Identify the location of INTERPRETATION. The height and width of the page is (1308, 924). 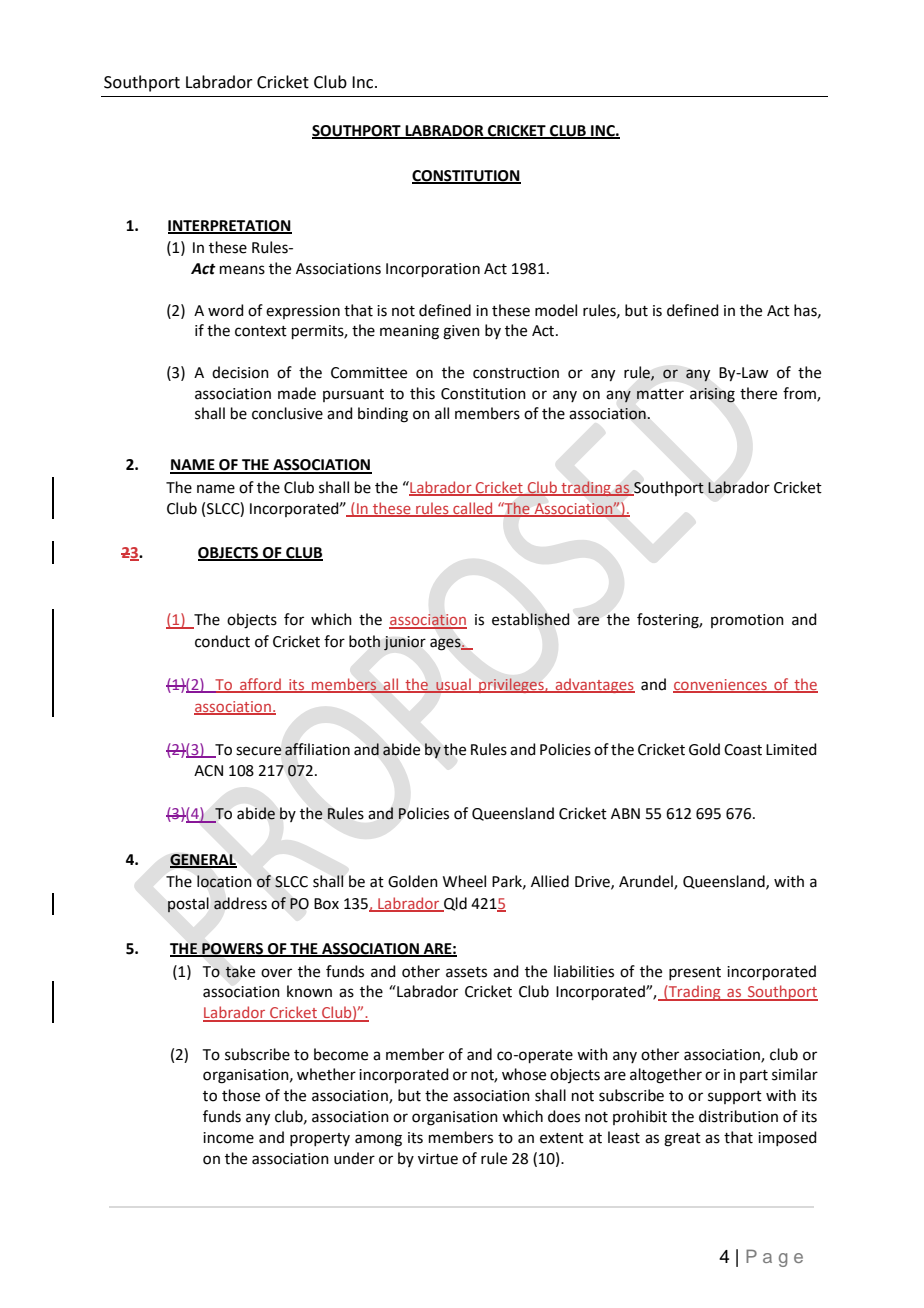
(230, 226).
